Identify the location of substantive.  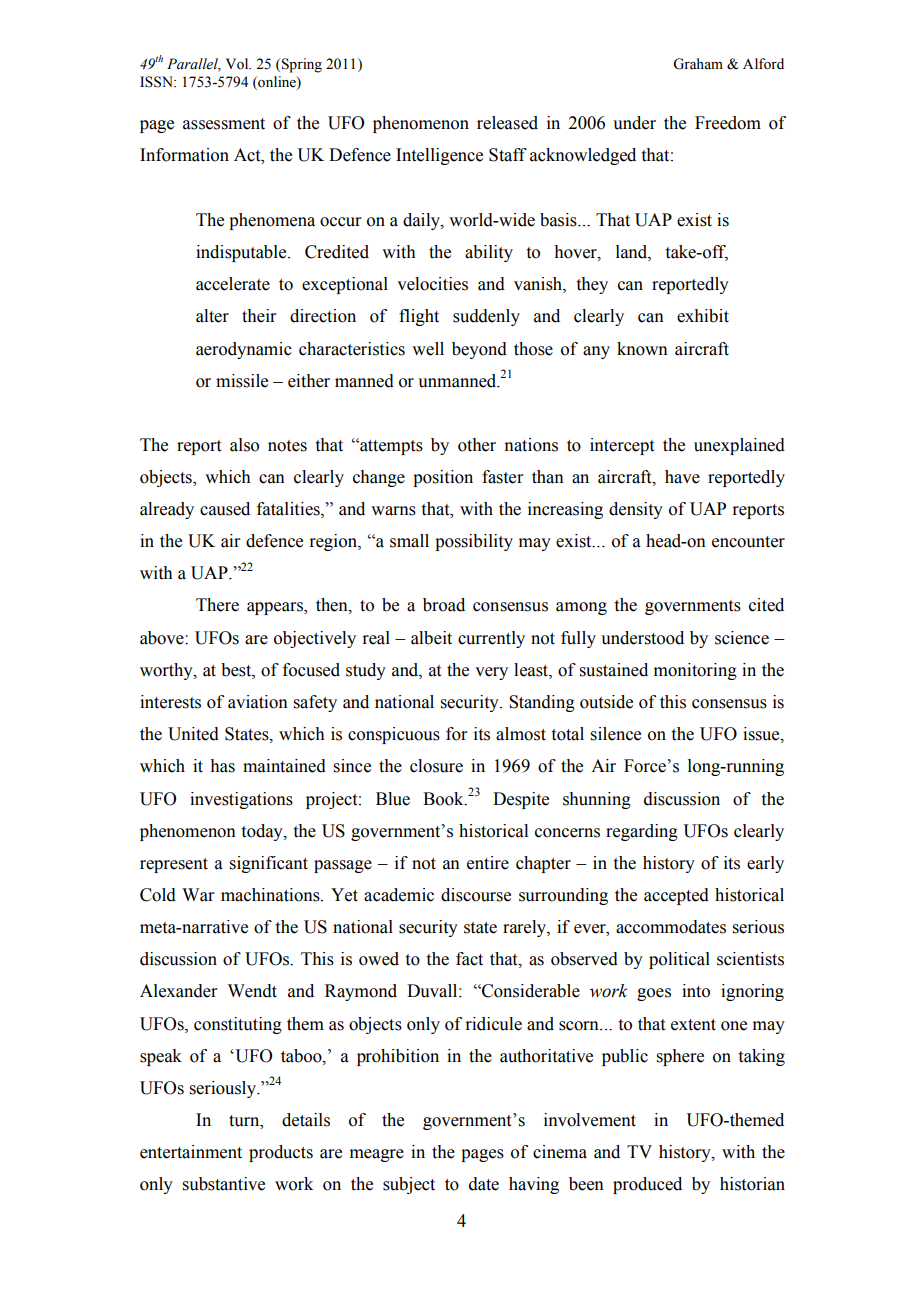
(224, 1184).
